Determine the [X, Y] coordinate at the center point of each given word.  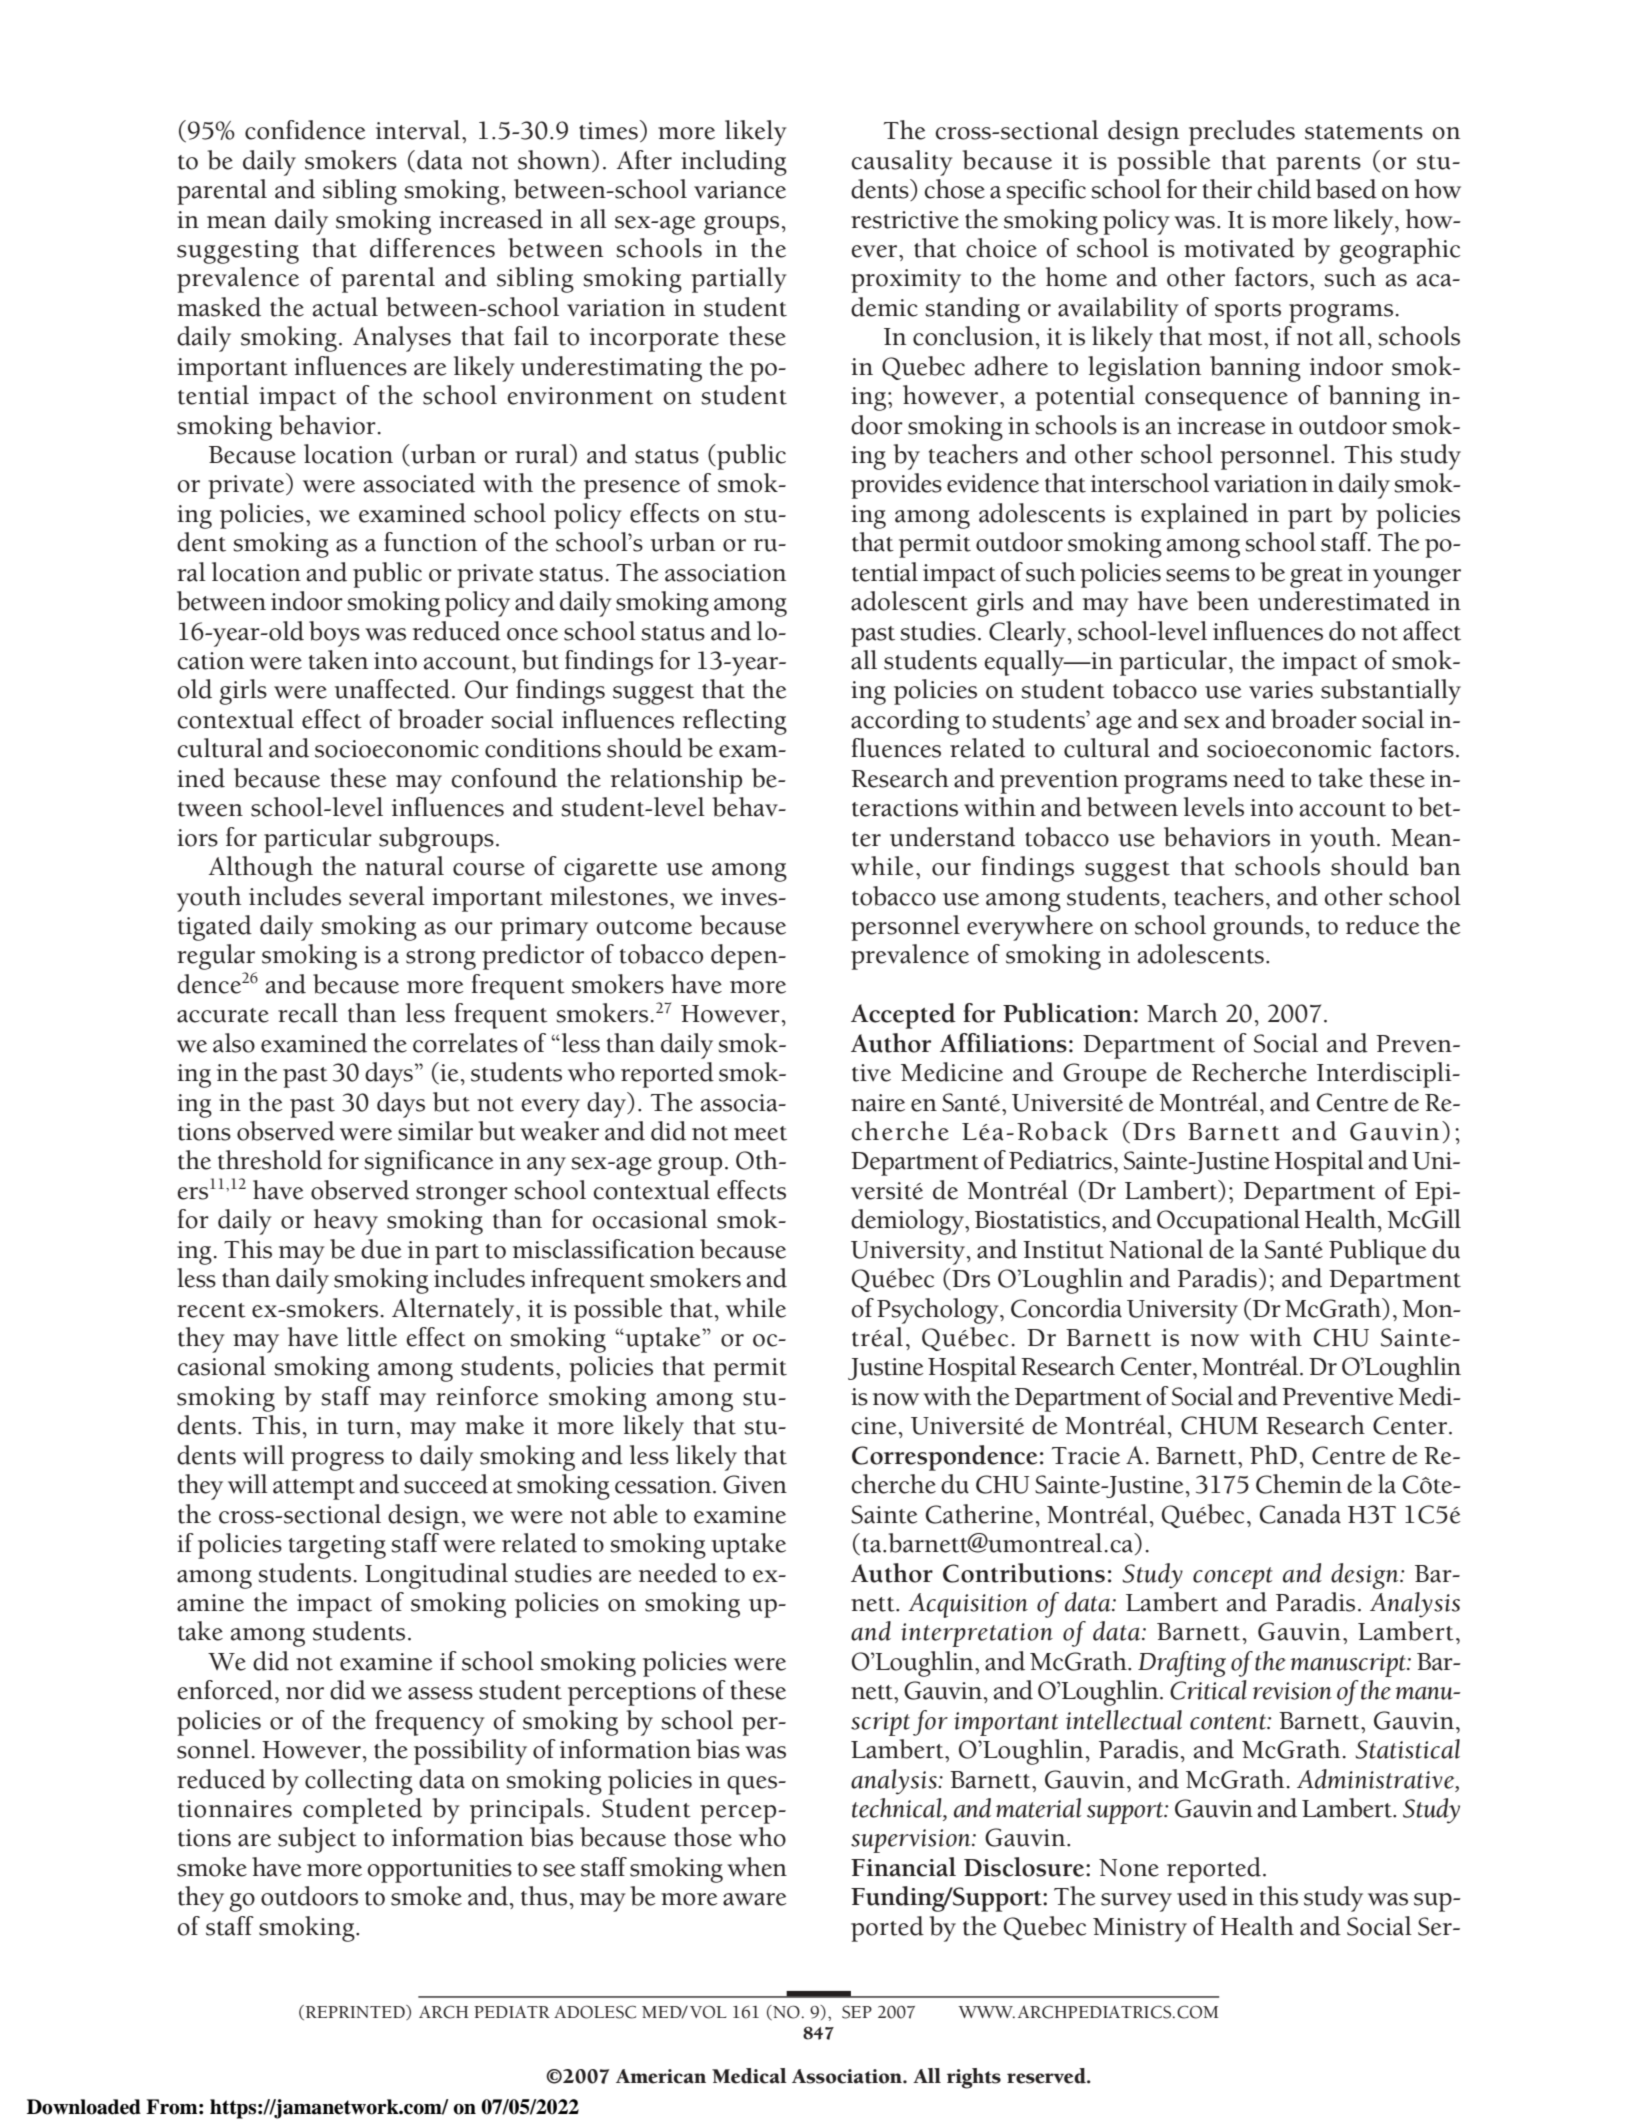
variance [740, 190]
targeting [337, 1547]
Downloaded [84, 2107]
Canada [1300, 1514]
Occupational [1228, 1222]
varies [1281, 690]
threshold [270, 1160]
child [1284, 189]
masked [219, 307]
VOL [708, 2012]
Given [755, 1484]
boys [334, 634]
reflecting [735, 722]
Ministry [1140, 1930]
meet [760, 1133]
